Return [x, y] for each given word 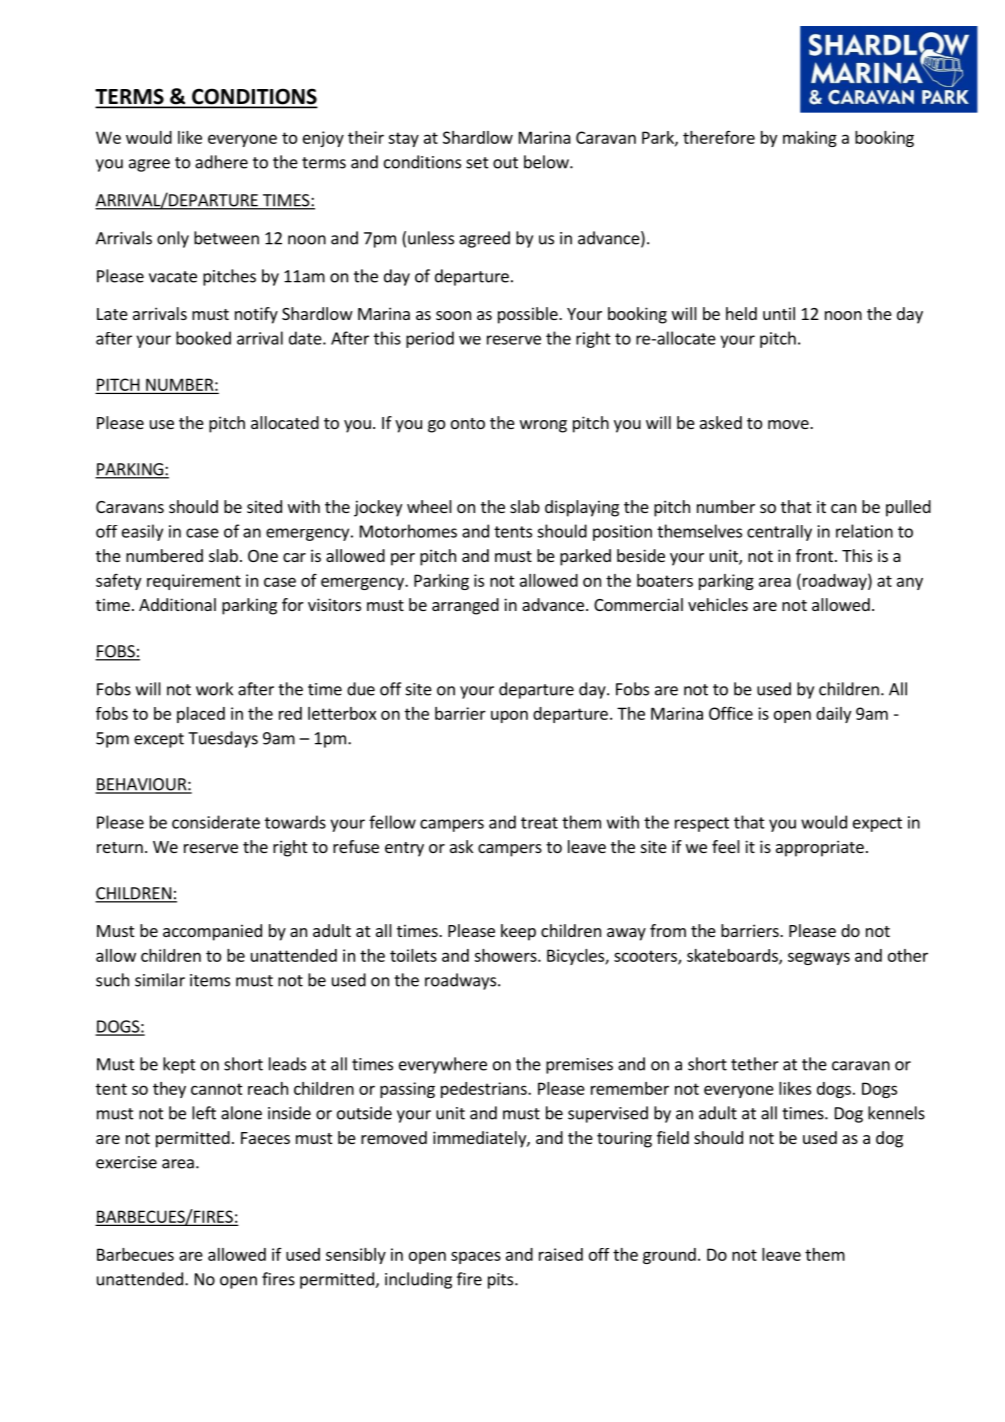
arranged [465, 606]
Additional [177, 604]
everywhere [443, 1065]
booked [203, 338]
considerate [216, 822]
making [810, 139]
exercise [126, 1162]
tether [755, 1064]
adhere [221, 162]
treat [539, 823]
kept [179, 1065]
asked [721, 422]
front [814, 555]
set [477, 163]
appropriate [820, 848]
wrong [543, 426]
